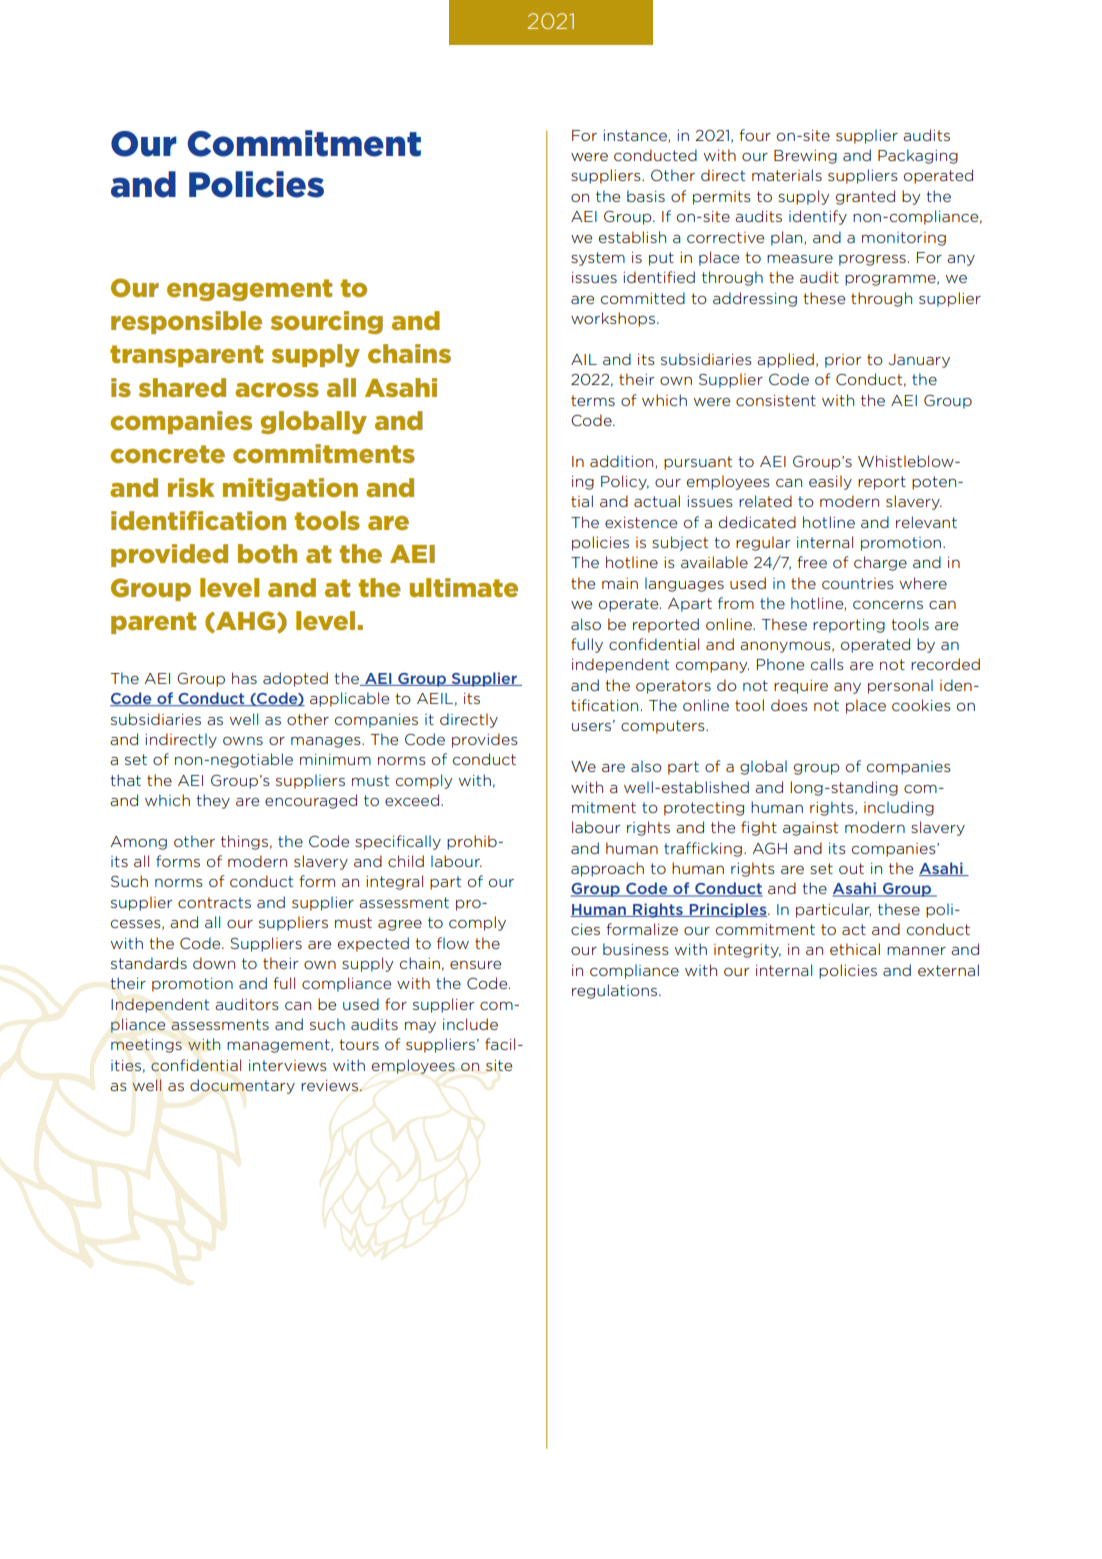 This screenshot has height=1559, width=1102. I want to click on ultimate, so click(464, 587).
